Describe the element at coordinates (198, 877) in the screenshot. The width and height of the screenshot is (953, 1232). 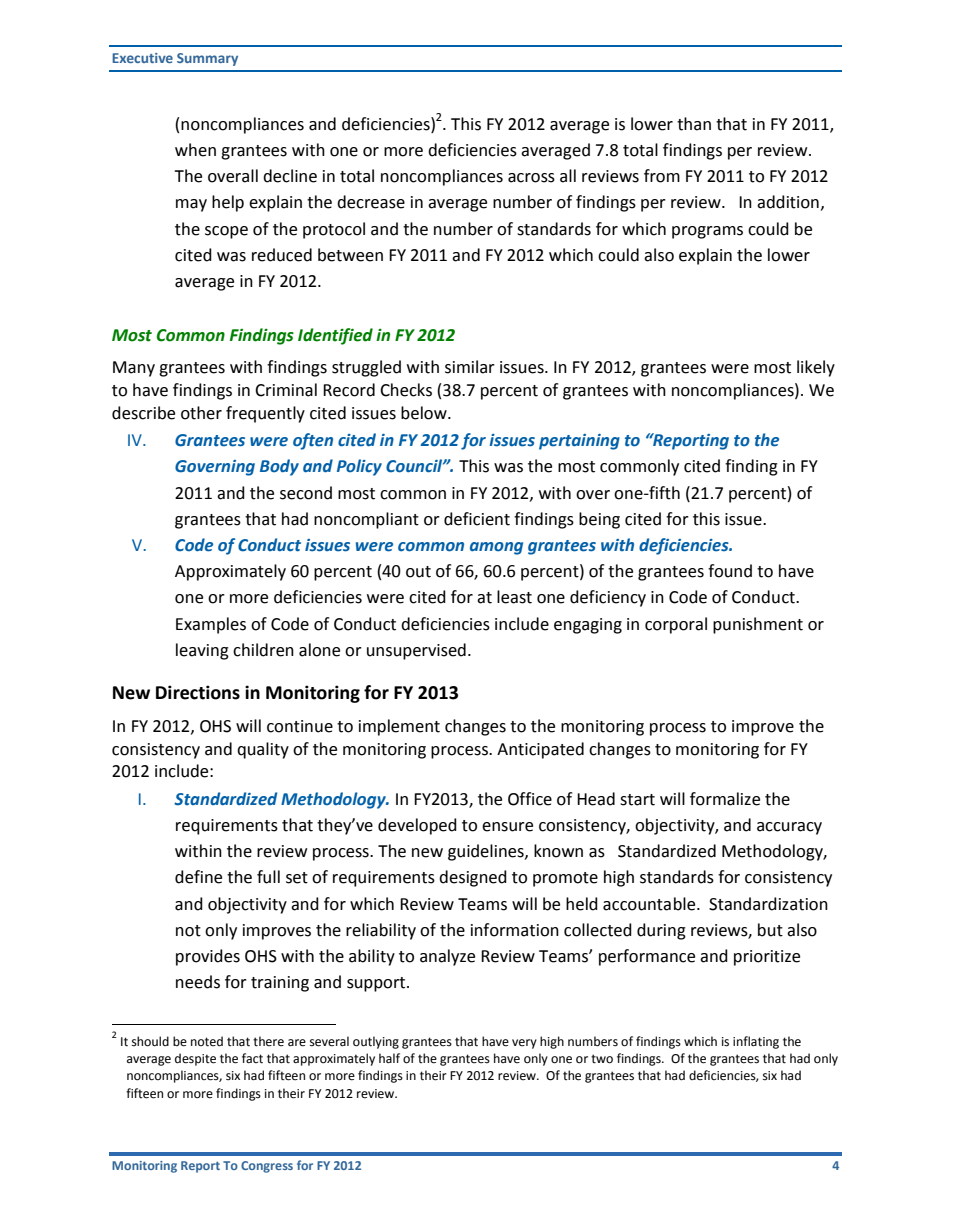
I see `define` at that location.
